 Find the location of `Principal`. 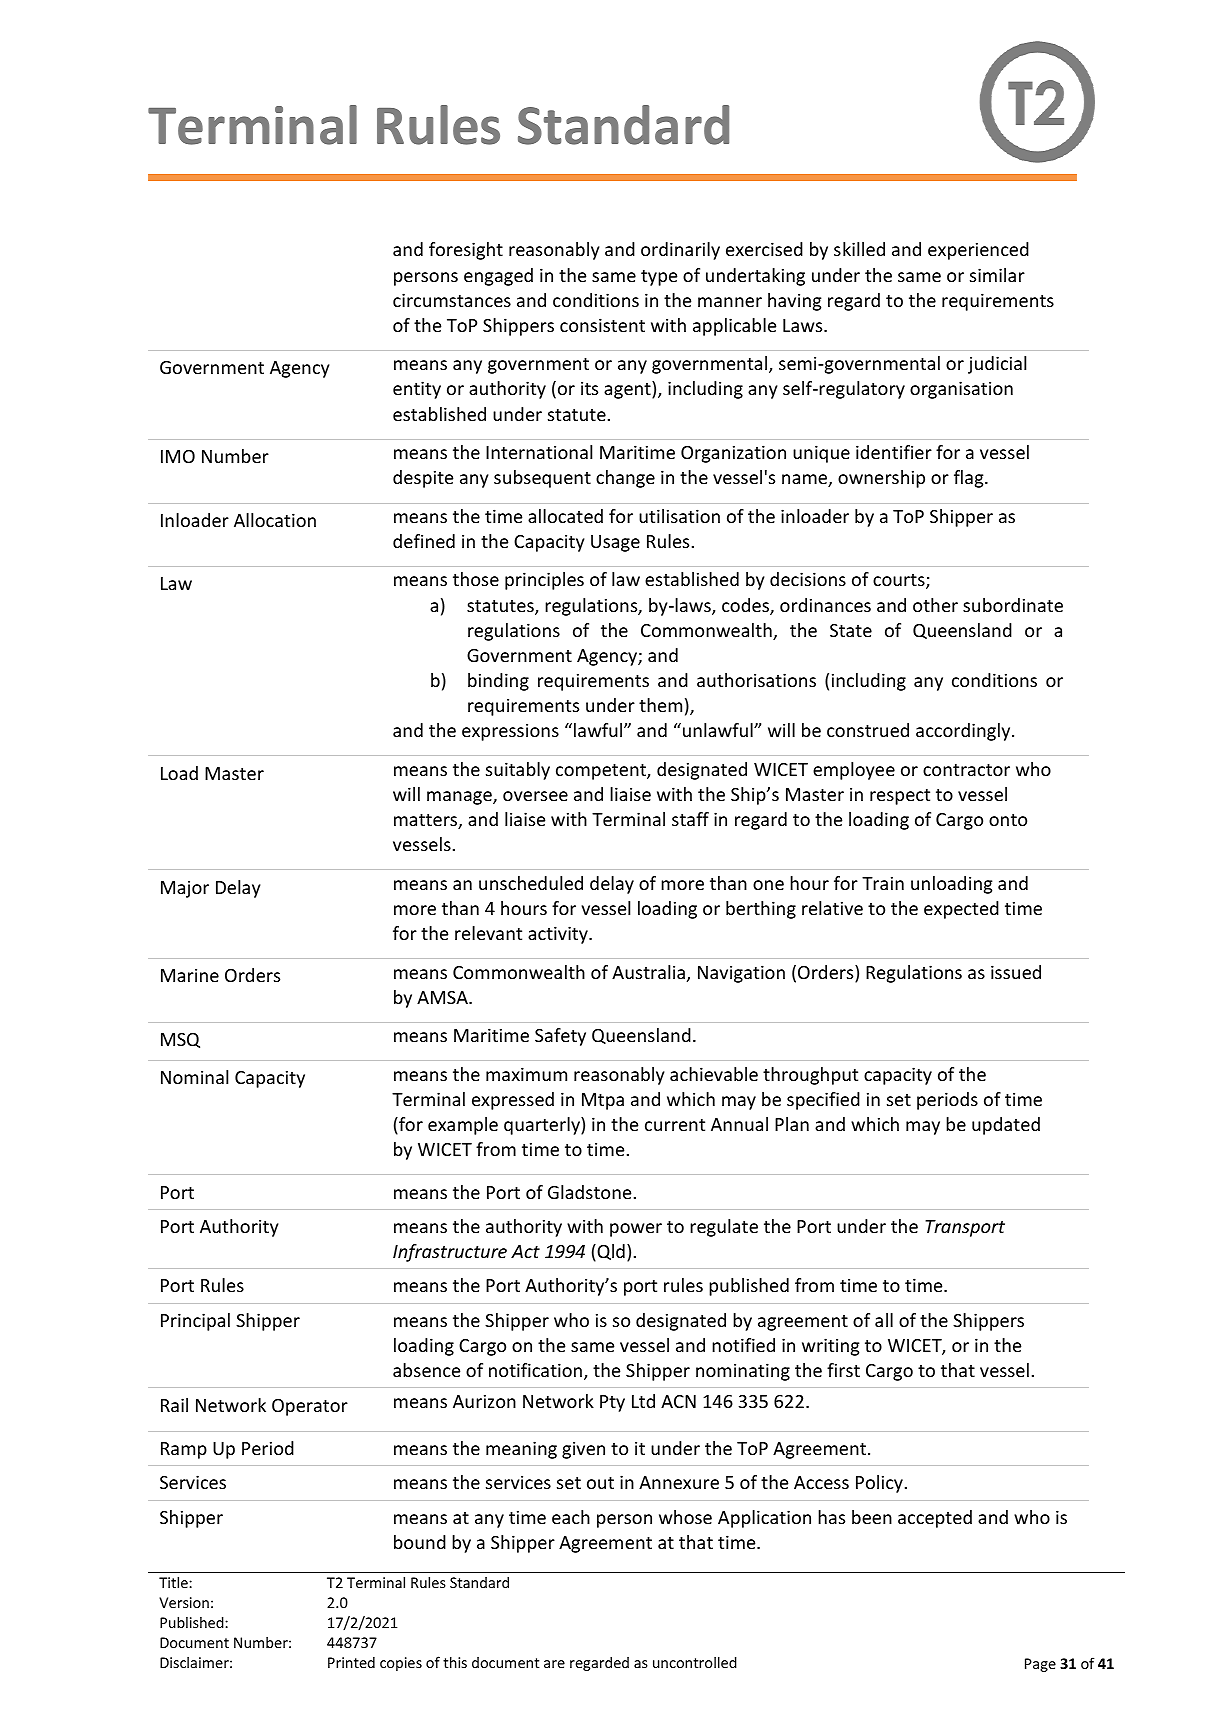

Principal is located at coordinates (195, 1322).
